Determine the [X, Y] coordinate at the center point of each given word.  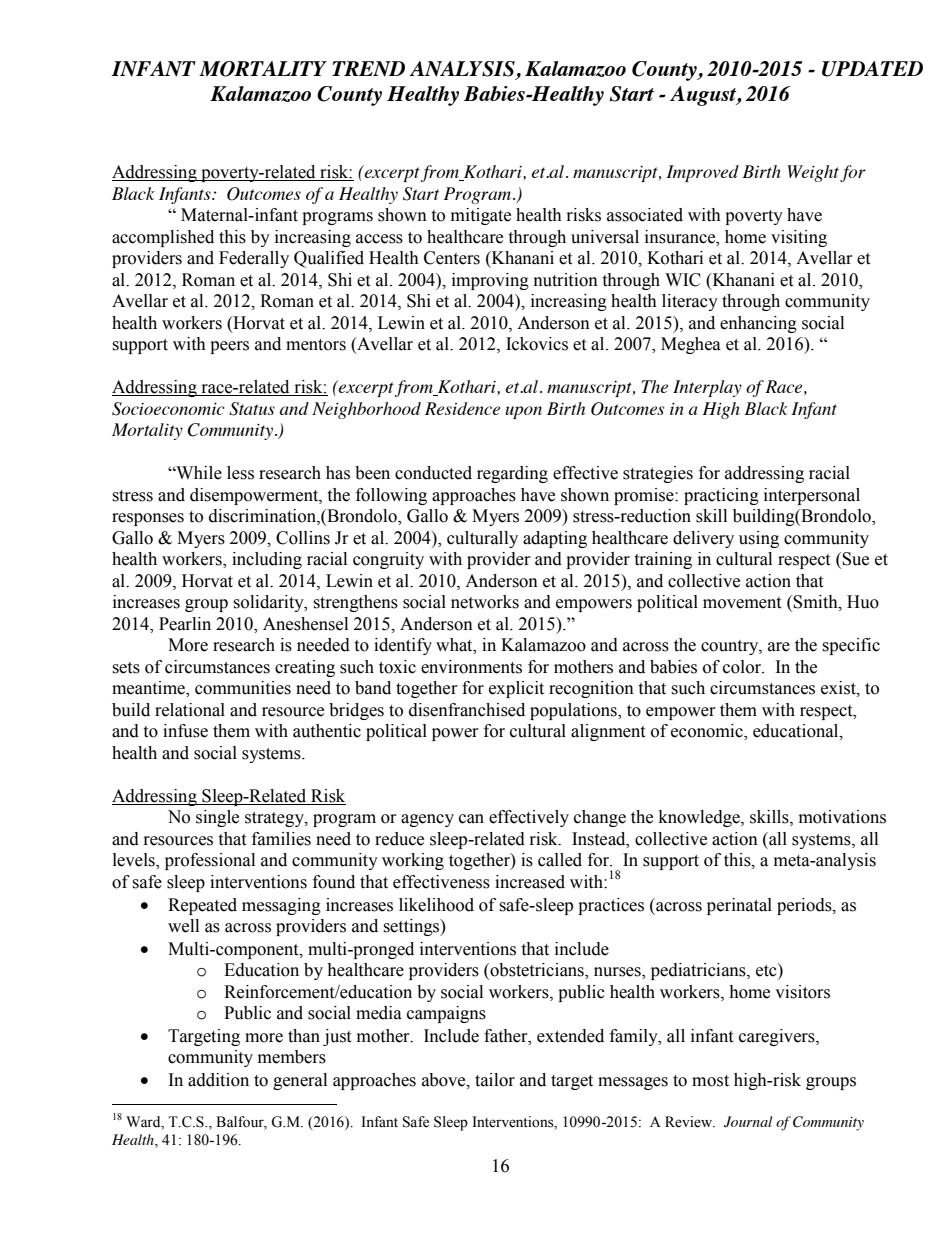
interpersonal [812, 496]
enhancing [758, 324]
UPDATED [872, 69]
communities [243, 688]
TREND [368, 69]
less [240, 473]
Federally [254, 259]
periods [805, 906]
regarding [512, 474]
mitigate [481, 216]
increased [530, 882]
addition [218, 1080]
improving [490, 281]
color [743, 667]
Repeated [202, 906]
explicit [516, 689]
